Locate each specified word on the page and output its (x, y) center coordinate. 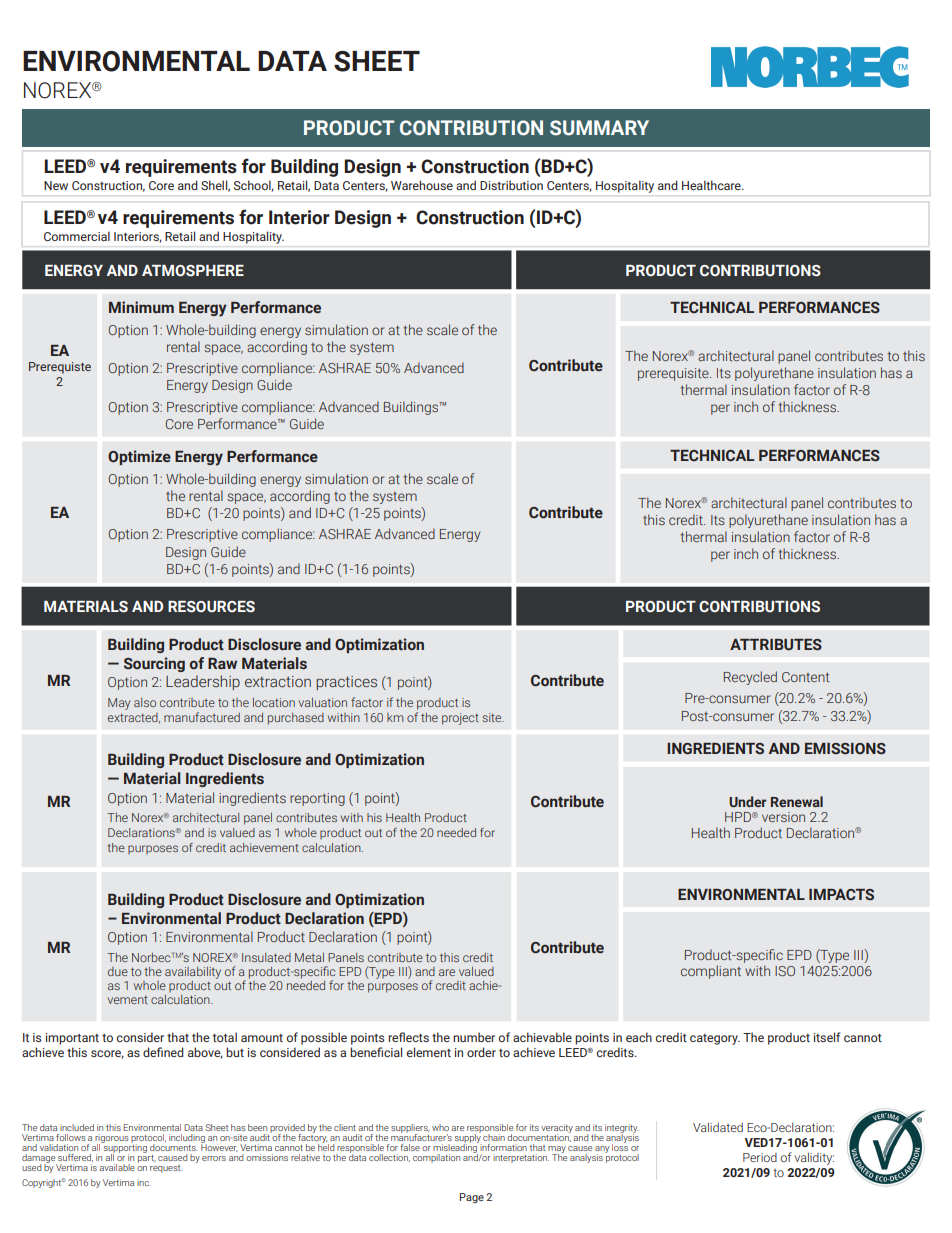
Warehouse (422, 185)
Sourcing (154, 664)
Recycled (750, 678)
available (117, 1167)
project (460, 719)
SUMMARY (599, 128)
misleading (456, 1148)
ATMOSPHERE (193, 271)
